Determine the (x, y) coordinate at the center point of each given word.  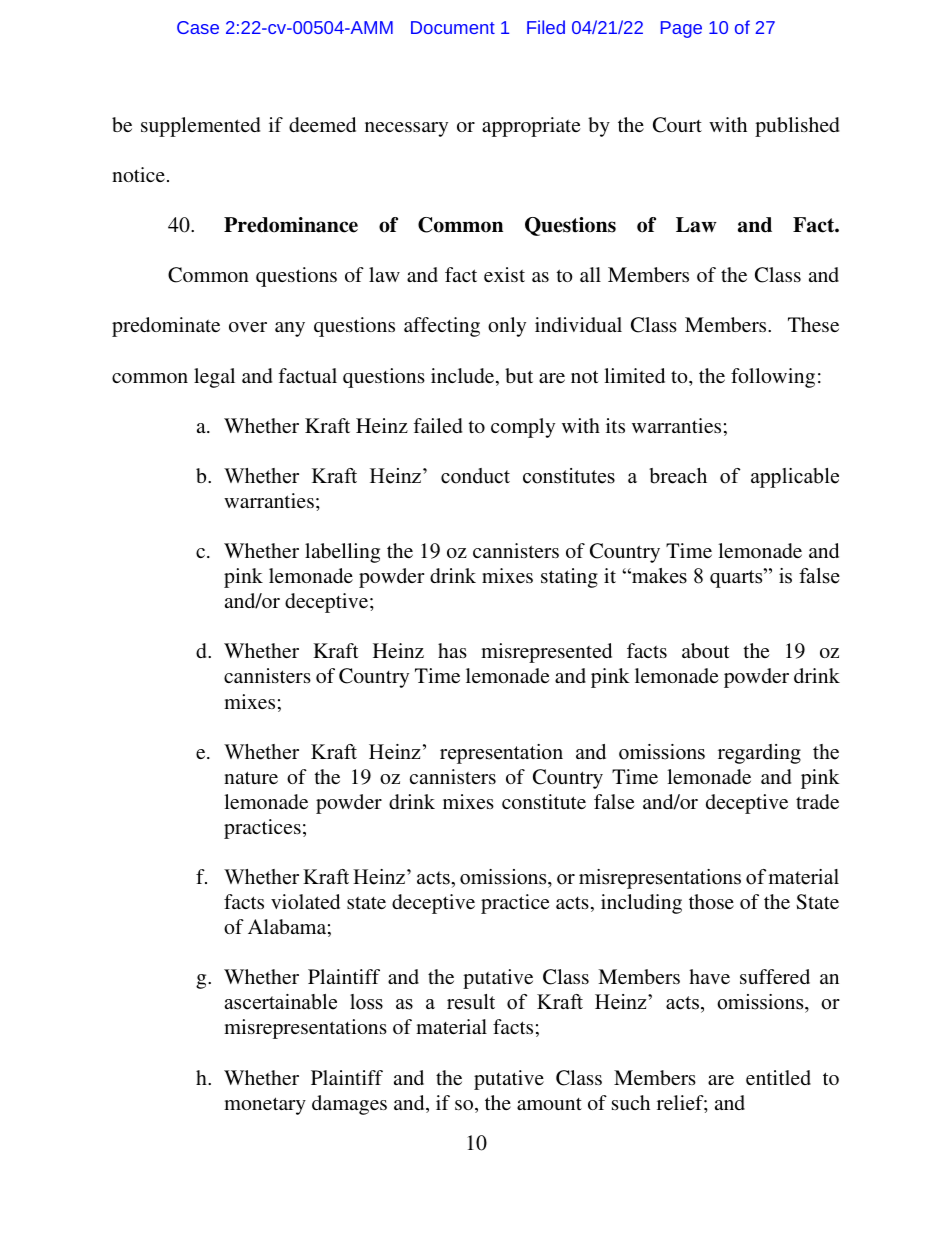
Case (198, 27)
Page (681, 29)
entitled (778, 1077)
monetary (265, 1106)
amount (549, 1104)
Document (453, 27)
